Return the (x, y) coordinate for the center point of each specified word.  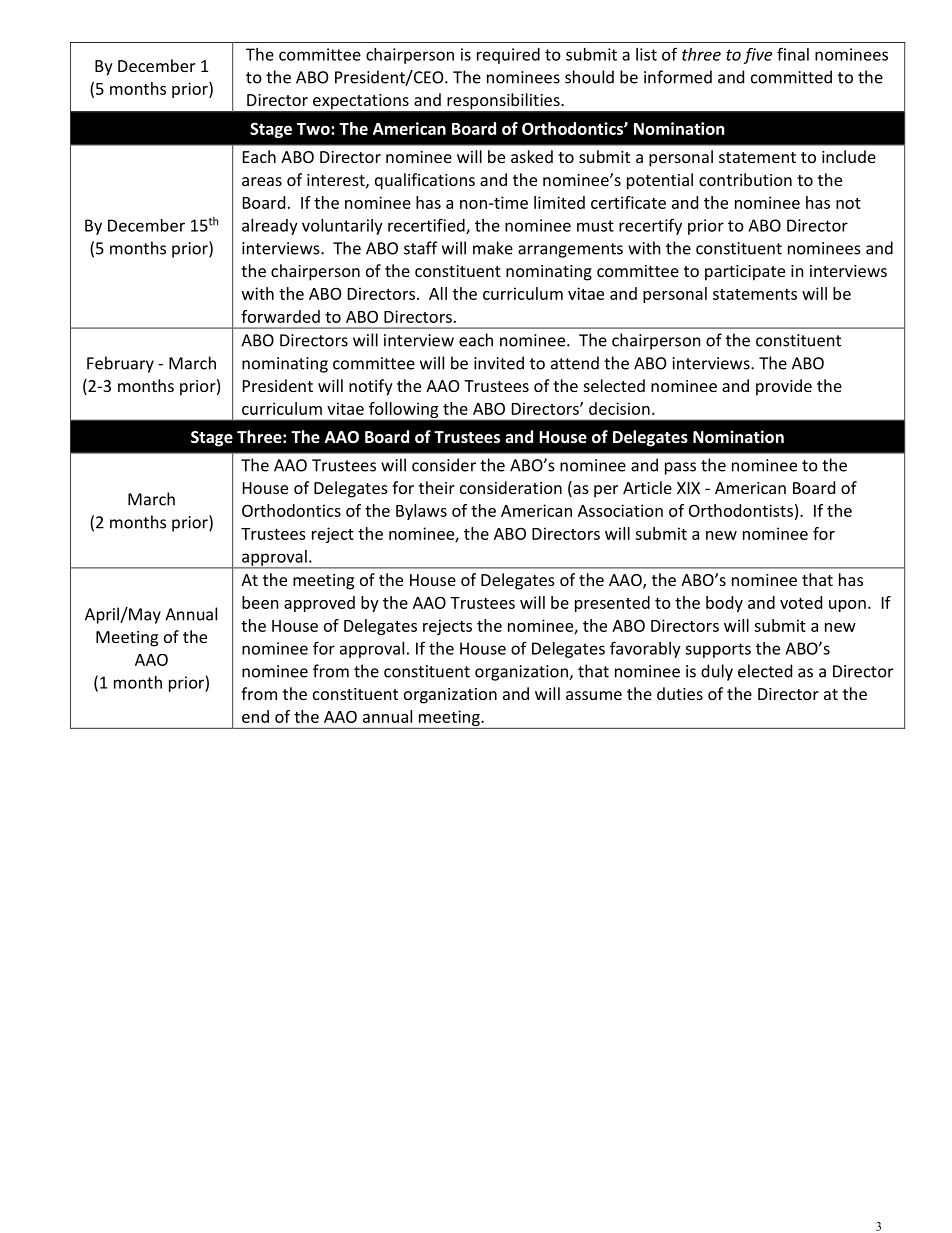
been (260, 602)
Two (314, 129)
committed (791, 77)
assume (594, 695)
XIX (688, 488)
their (437, 487)
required (508, 56)
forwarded (280, 316)
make (493, 248)
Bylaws (421, 512)
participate (745, 273)
